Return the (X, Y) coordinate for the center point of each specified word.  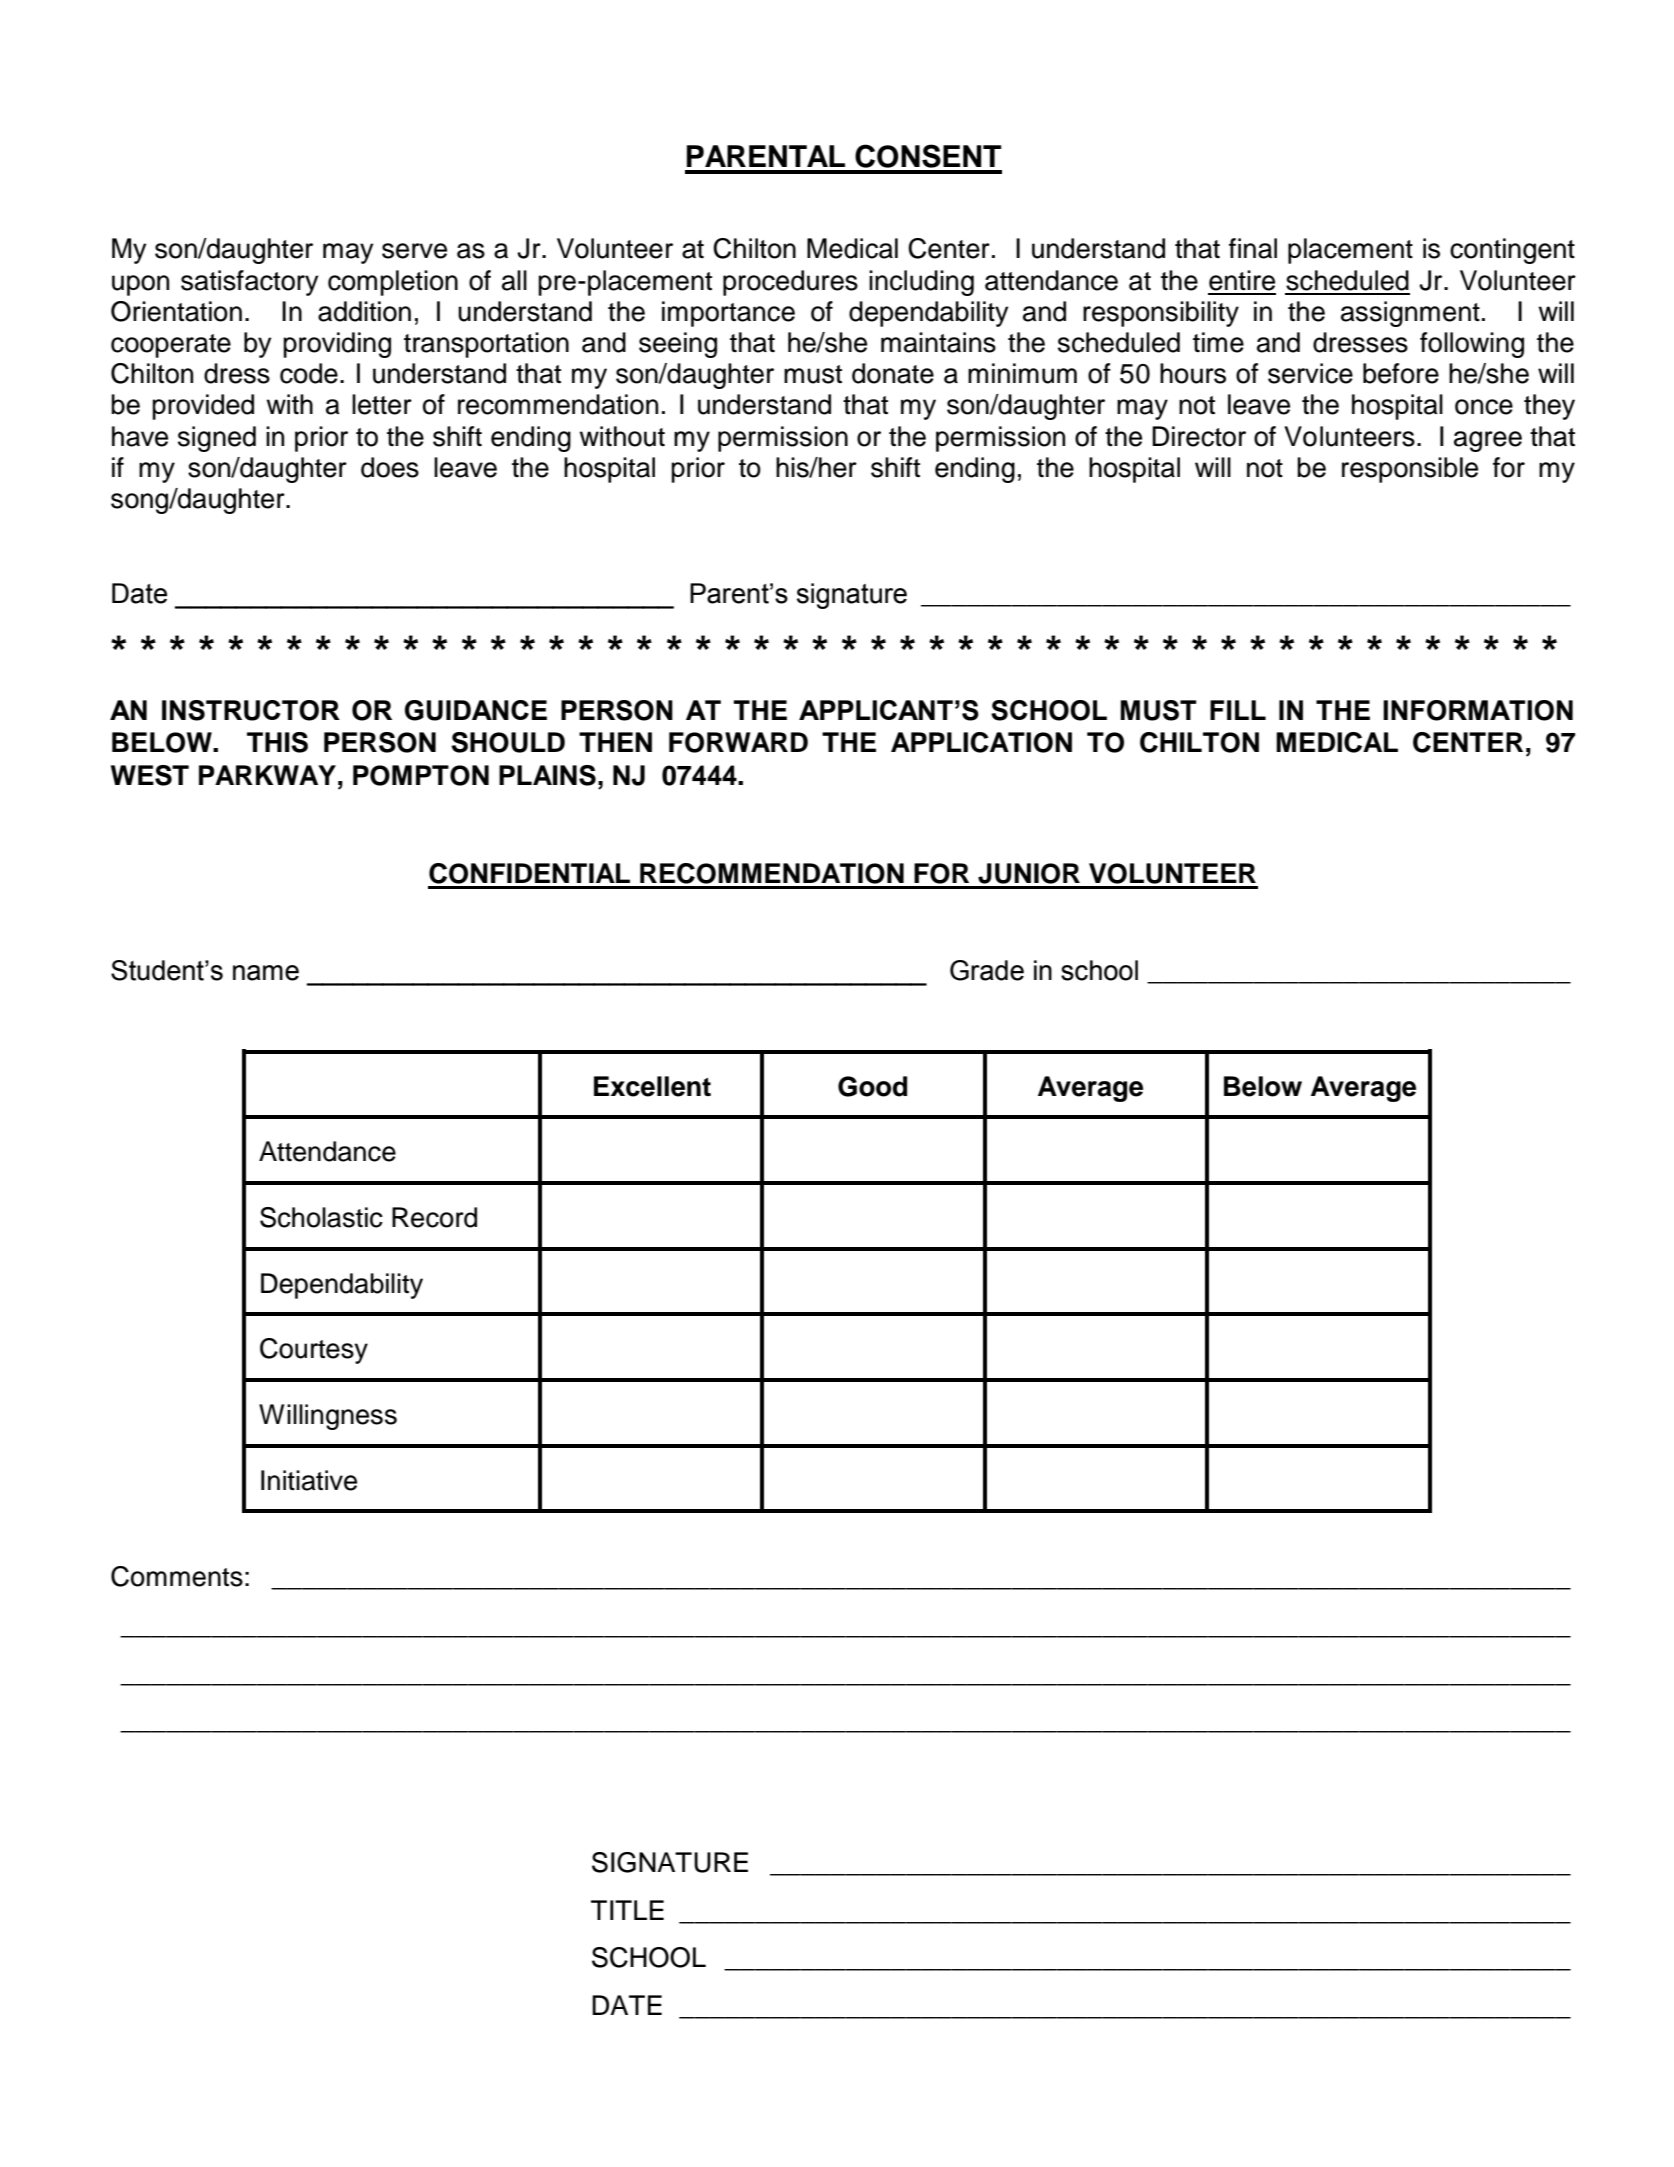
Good (872, 1086)
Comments (177, 1576)
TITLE (627, 1910)
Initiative (309, 1480)
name (266, 973)
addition (364, 311)
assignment (1410, 314)
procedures (790, 283)
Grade (987, 970)
